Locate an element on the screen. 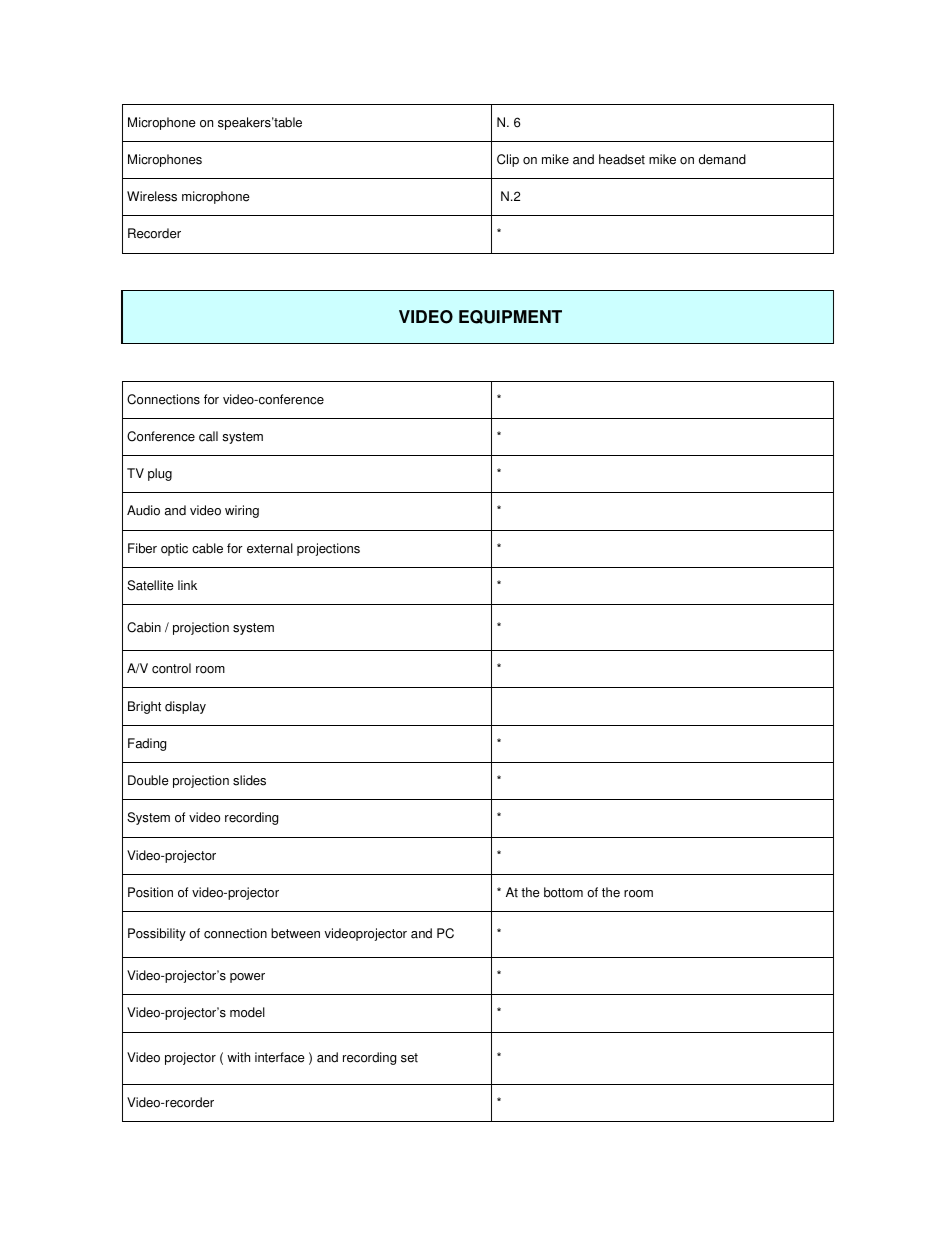 This screenshot has height=1233, width=952. headset is located at coordinates (622, 159).
